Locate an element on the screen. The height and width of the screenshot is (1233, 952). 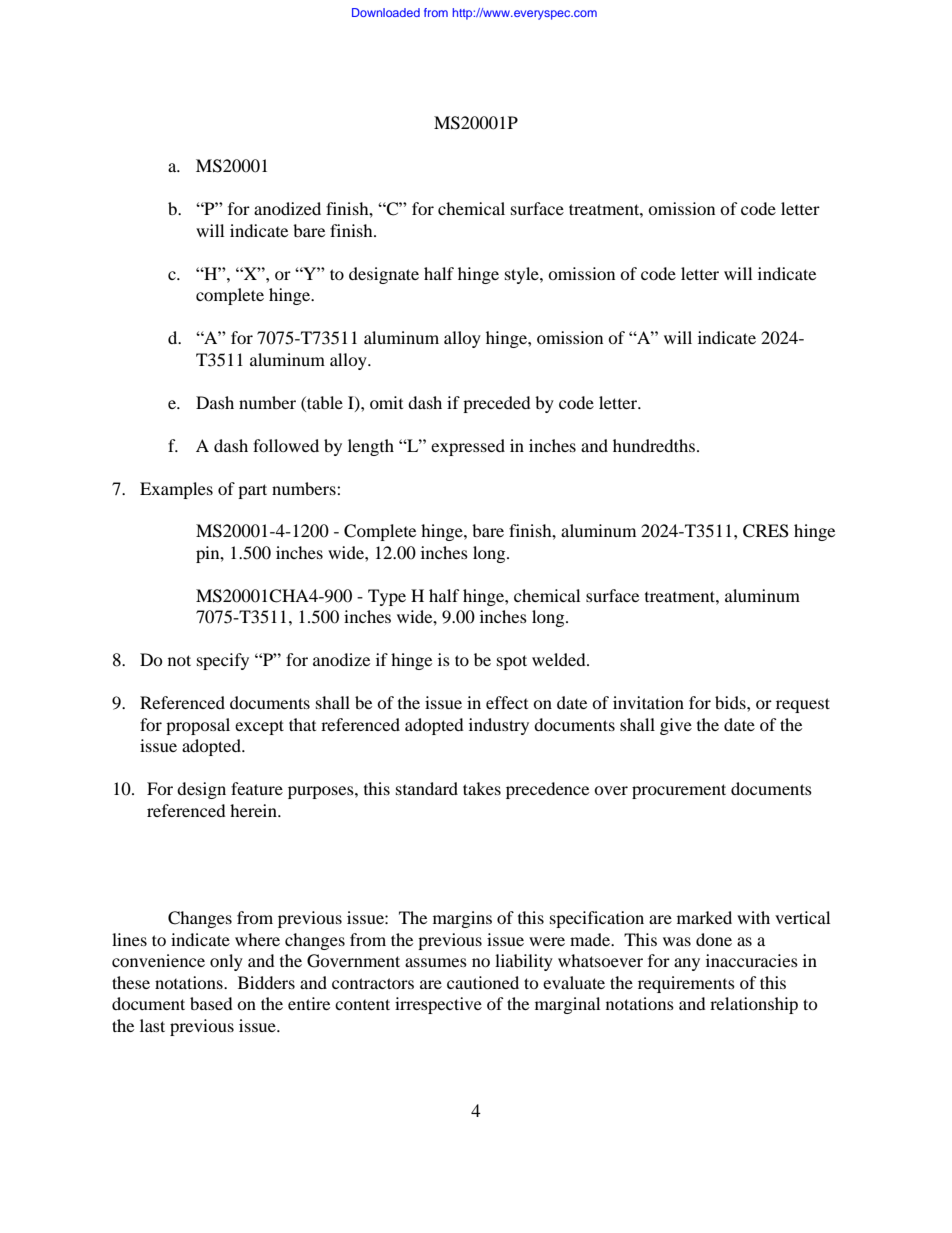
Downloaded is located at coordinates (386, 12).
